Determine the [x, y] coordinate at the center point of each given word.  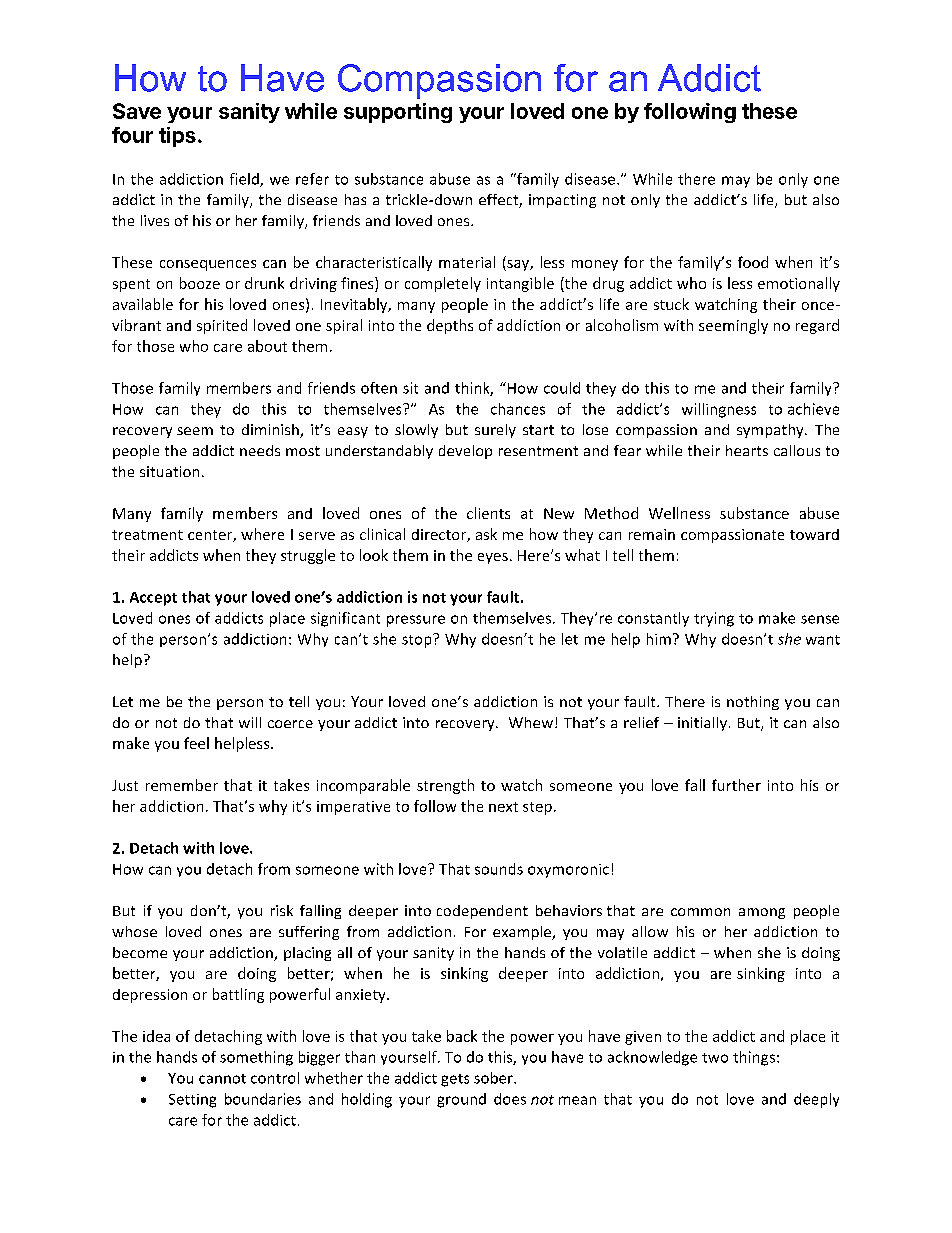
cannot [222, 1079]
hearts [747, 450]
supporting [398, 113]
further [736, 785]
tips [177, 137]
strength [445, 786]
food [753, 262]
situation [169, 471]
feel [196, 743]
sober [494, 1078]
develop [465, 452]
